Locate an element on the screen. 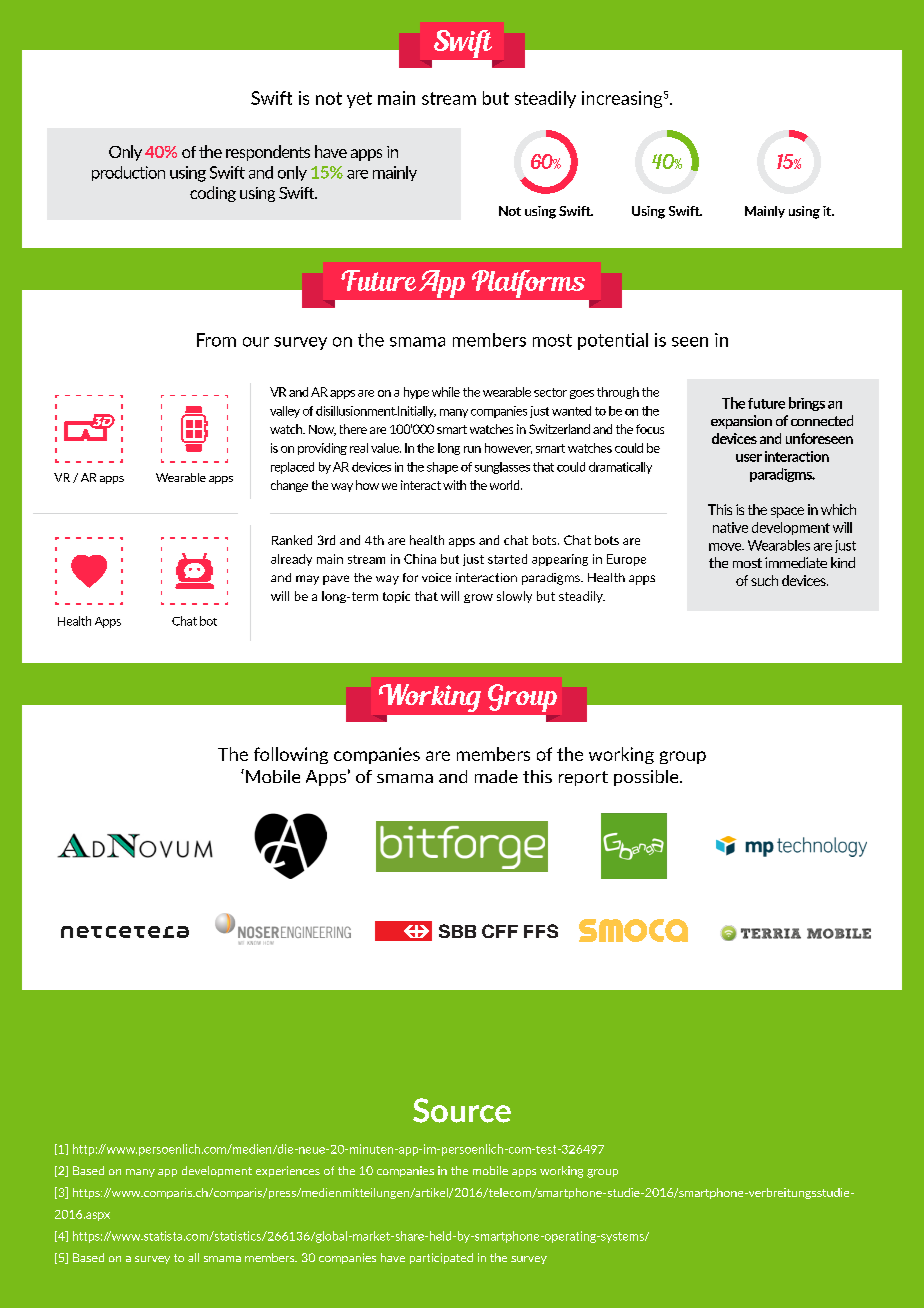 The height and width of the screenshot is (1308, 924). potential is located at coordinates (613, 341).
